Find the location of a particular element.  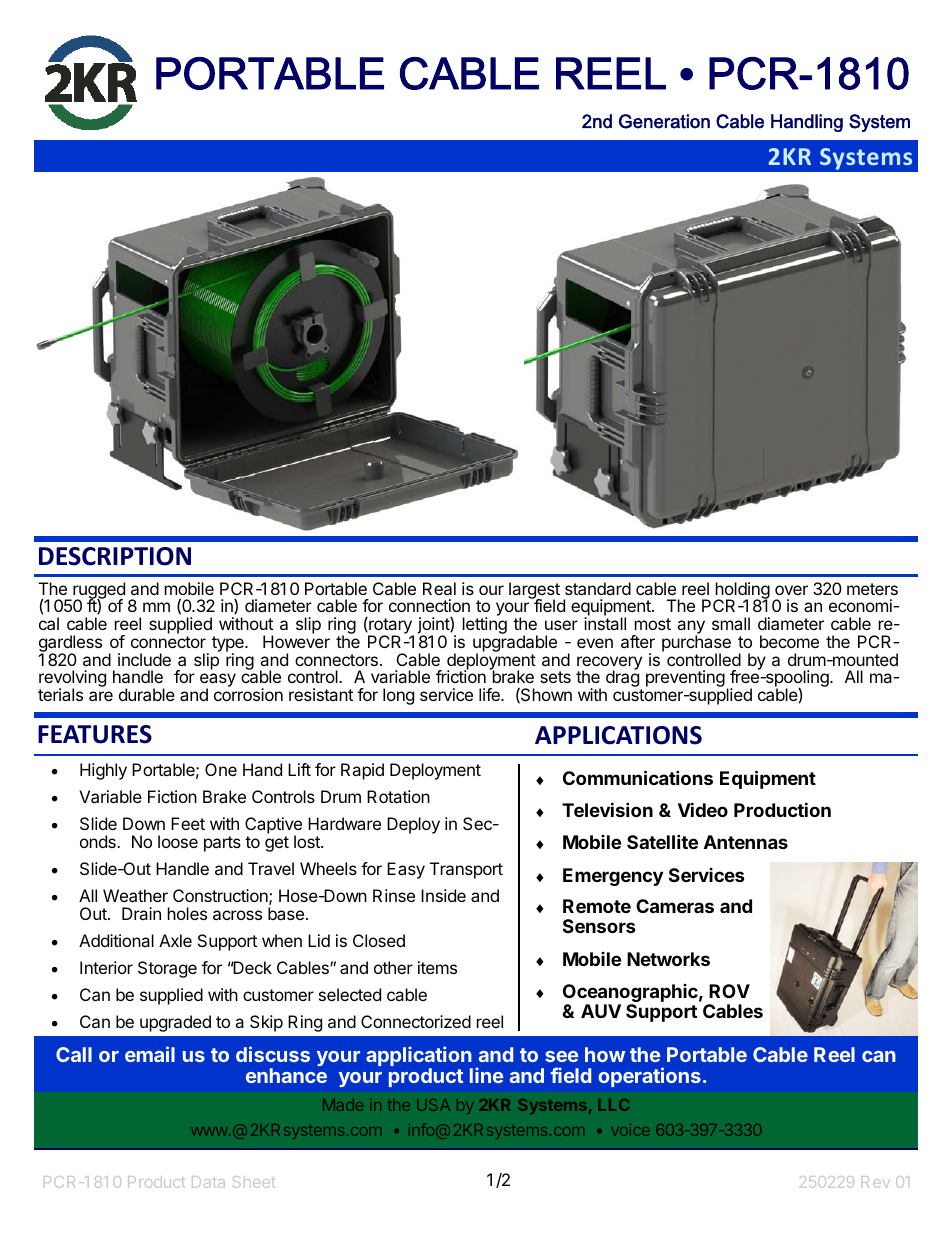

voice is located at coordinates (630, 1130).
